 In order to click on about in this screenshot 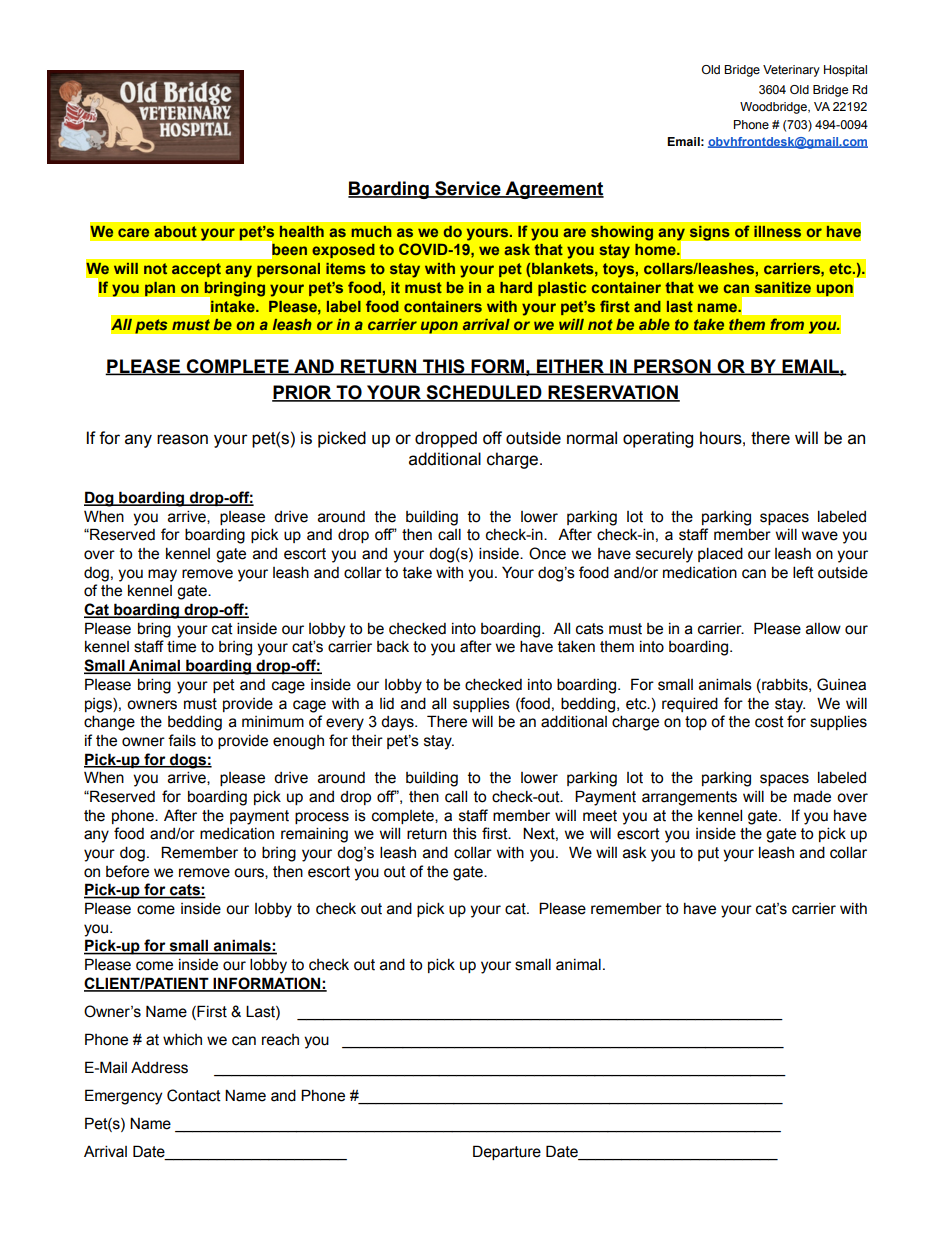, I will do `click(175, 231)`.
